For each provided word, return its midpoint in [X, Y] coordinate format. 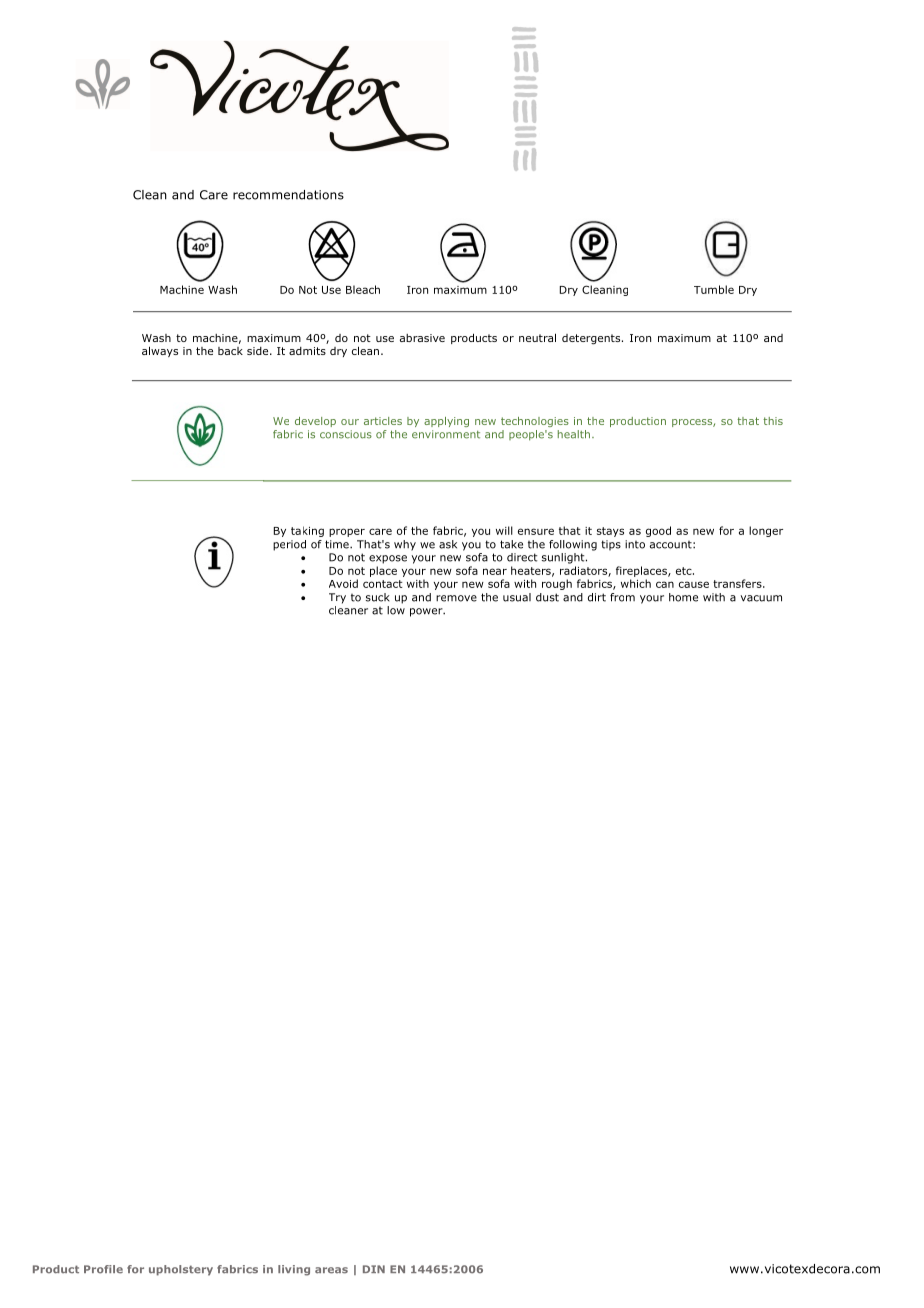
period [289, 545]
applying [446, 422]
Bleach [363, 289]
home [683, 597]
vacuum [761, 598]
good [658, 531]
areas [331, 1270]
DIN [374, 1269]
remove [456, 598]
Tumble [714, 289]
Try [337, 598]
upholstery [181, 1270]
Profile [103, 1269]
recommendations [288, 195]
